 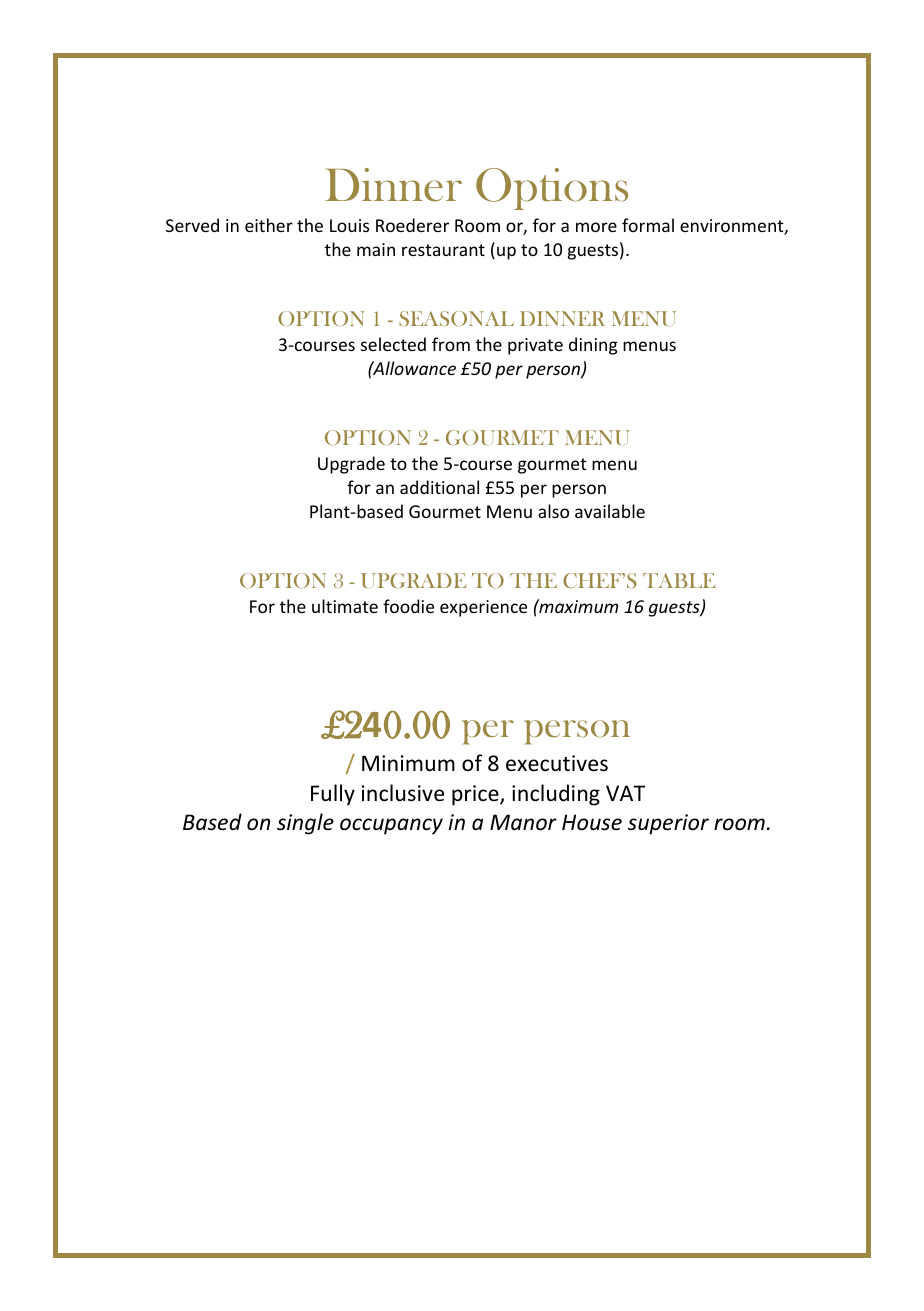 What do you see at coordinates (403, 793) in the screenshot?
I see `inclusive` at bounding box center [403, 793].
